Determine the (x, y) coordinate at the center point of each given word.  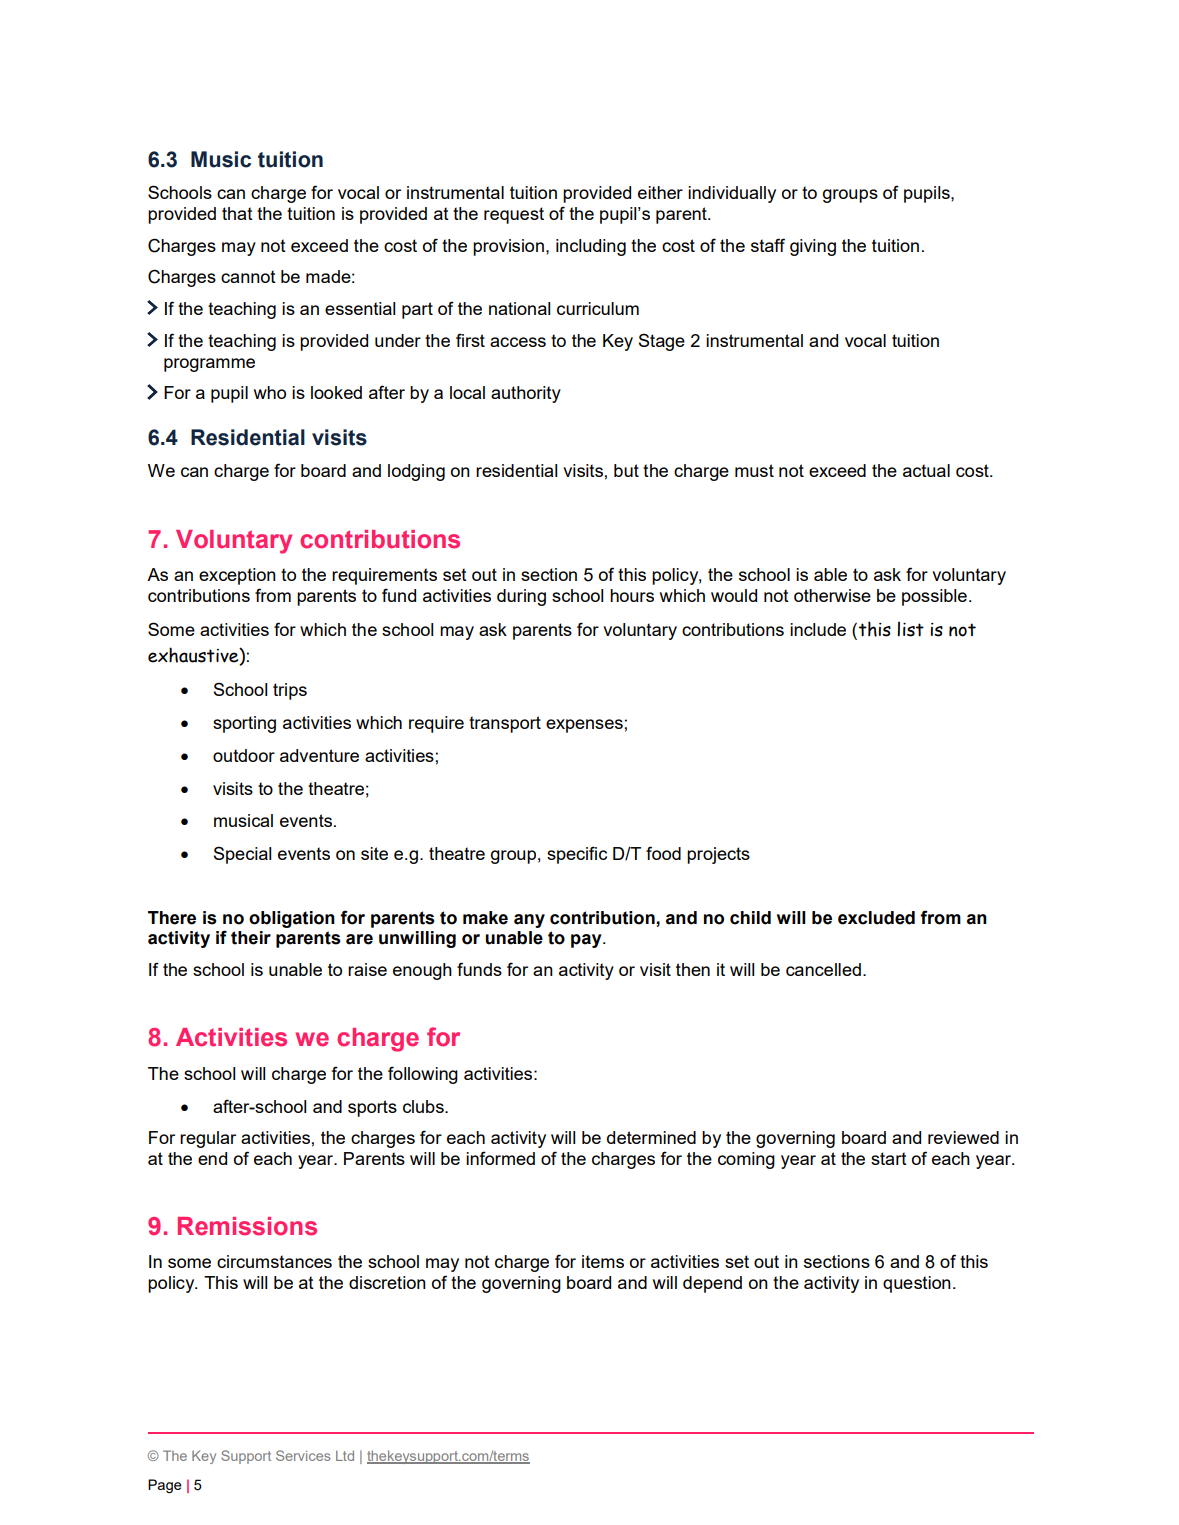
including (591, 247)
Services (303, 1455)
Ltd (345, 1455)
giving (813, 247)
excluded (876, 918)
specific (577, 855)
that (237, 213)
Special (242, 855)
